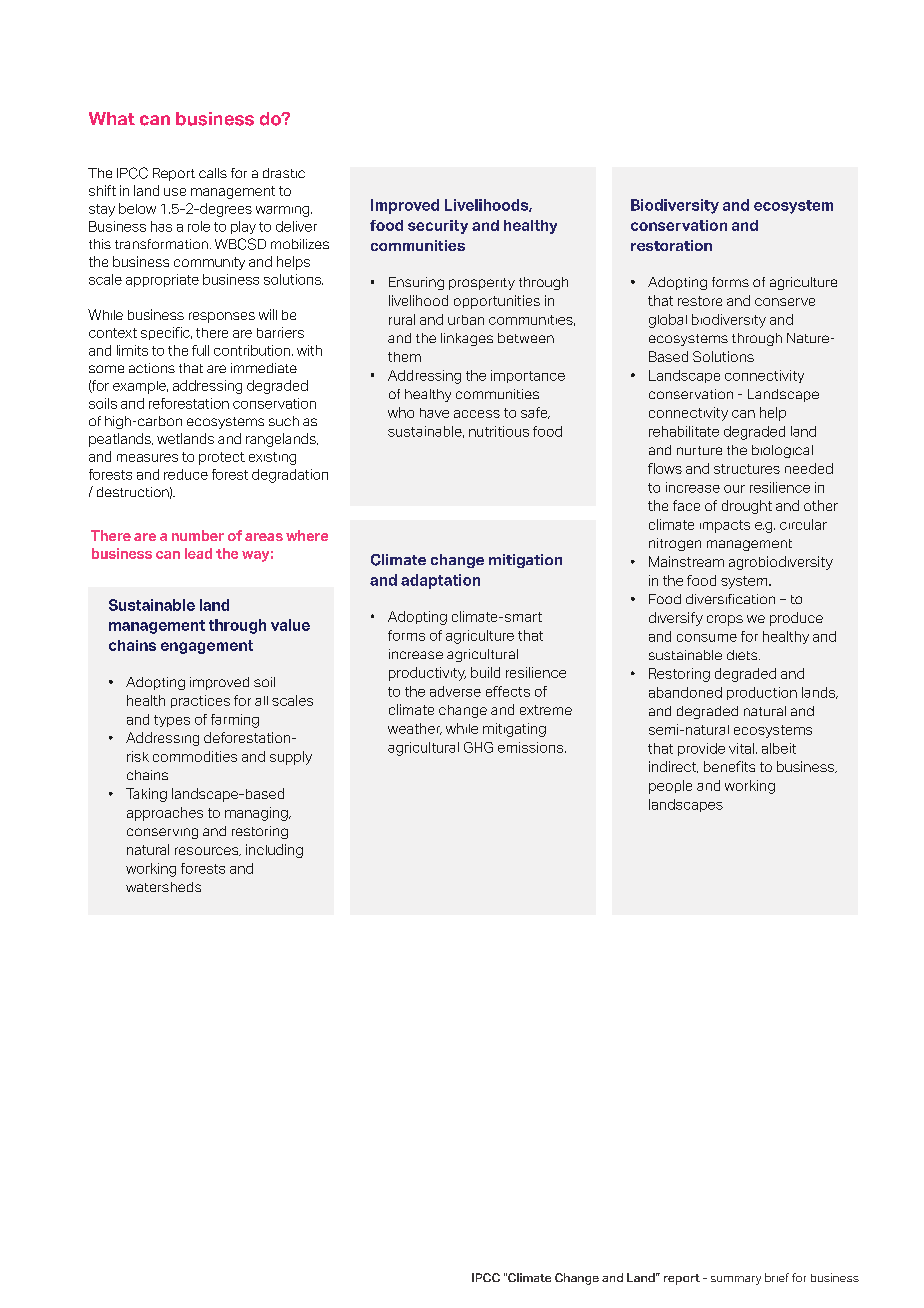 The height and width of the document is (1308, 924). What do you see at coordinates (213, 173) in the document?
I see `calls` at bounding box center [213, 173].
